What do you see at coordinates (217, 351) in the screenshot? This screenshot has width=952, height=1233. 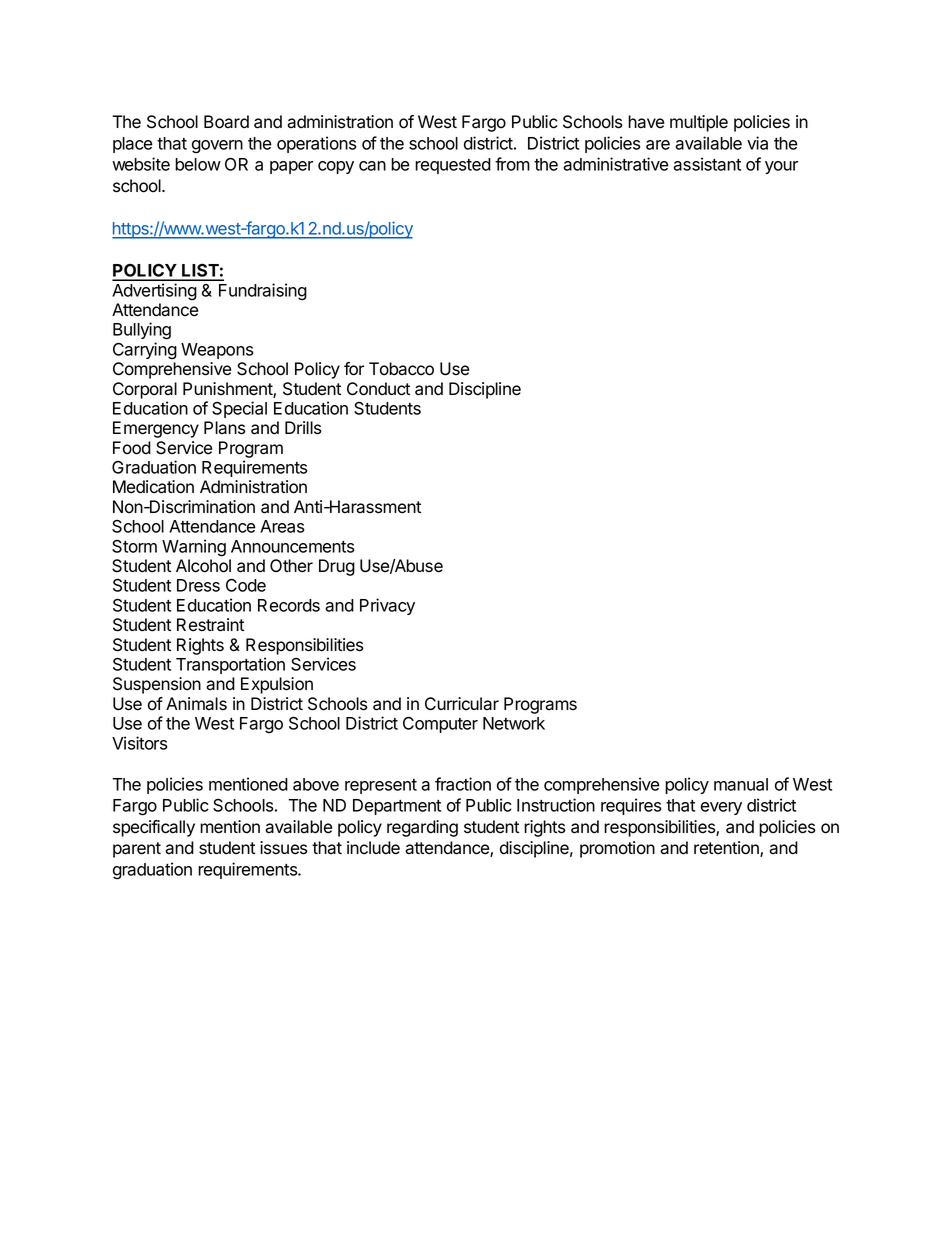 I see `Weapons` at bounding box center [217, 351].
